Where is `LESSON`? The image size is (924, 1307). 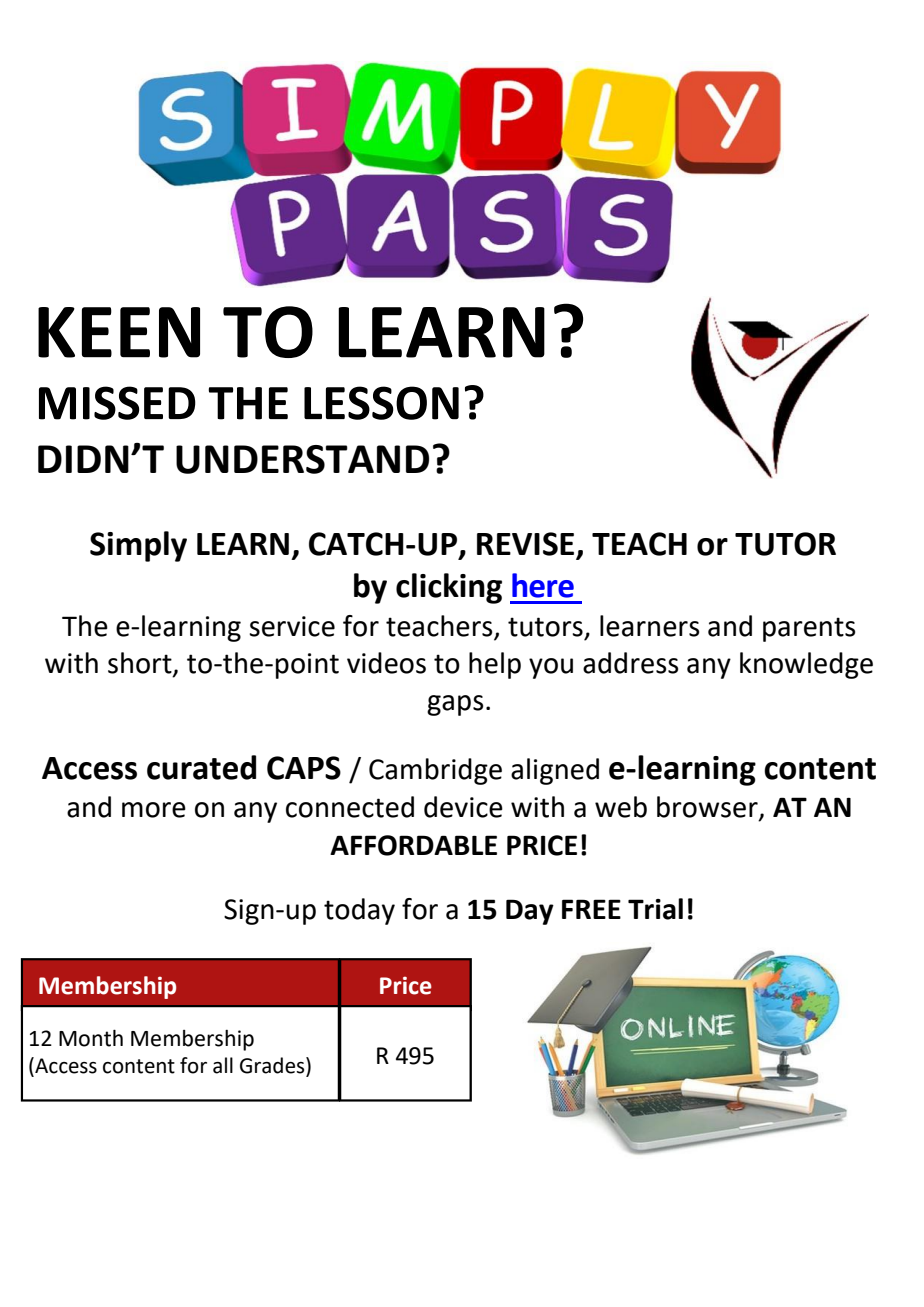 LESSON is located at coordinates (381, 403).
